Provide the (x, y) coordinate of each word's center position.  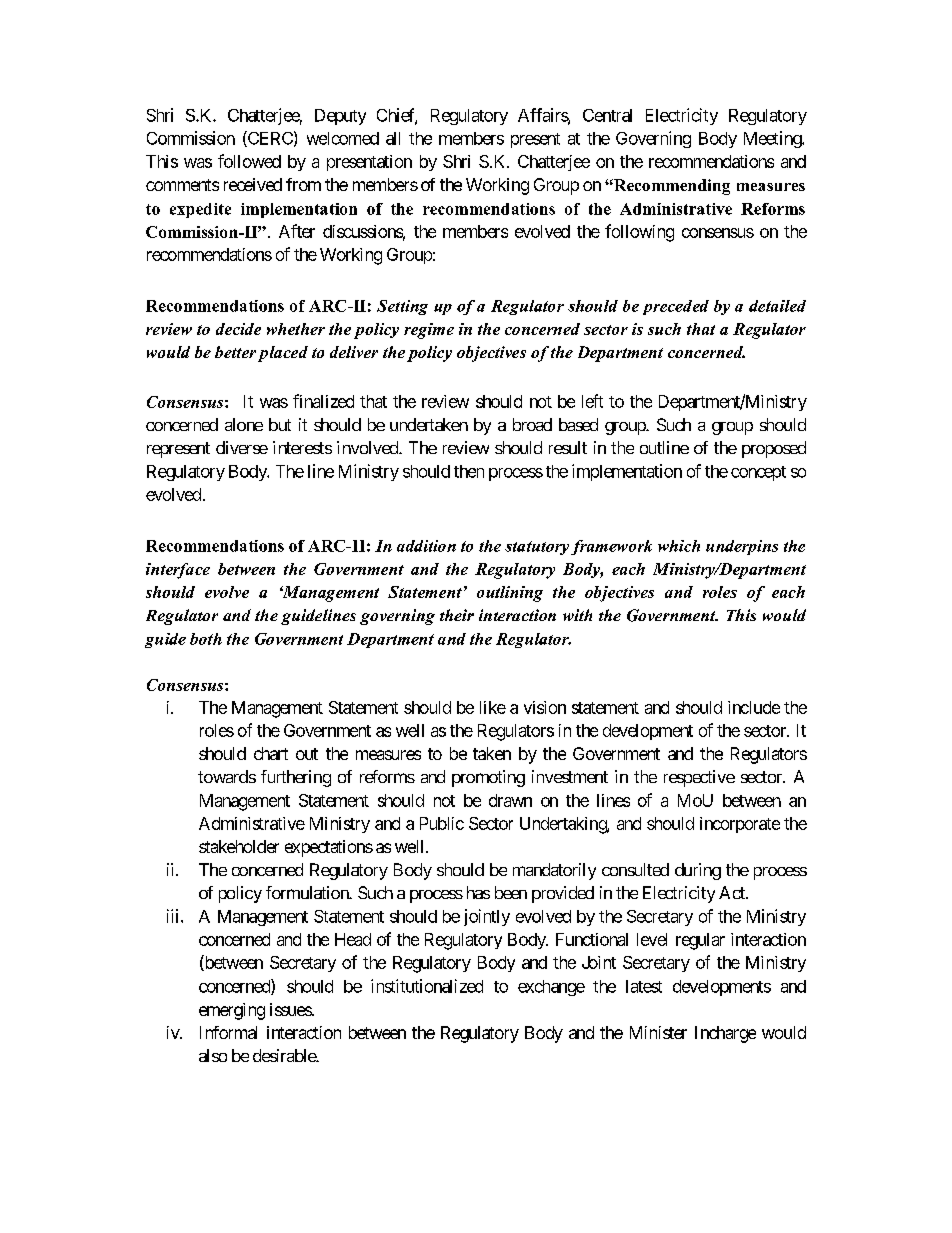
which (679, 546)
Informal (228, 1032)
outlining (510, 594)
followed (249, 161)
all (393, 138)
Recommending (671, 187)
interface (178, 571)
